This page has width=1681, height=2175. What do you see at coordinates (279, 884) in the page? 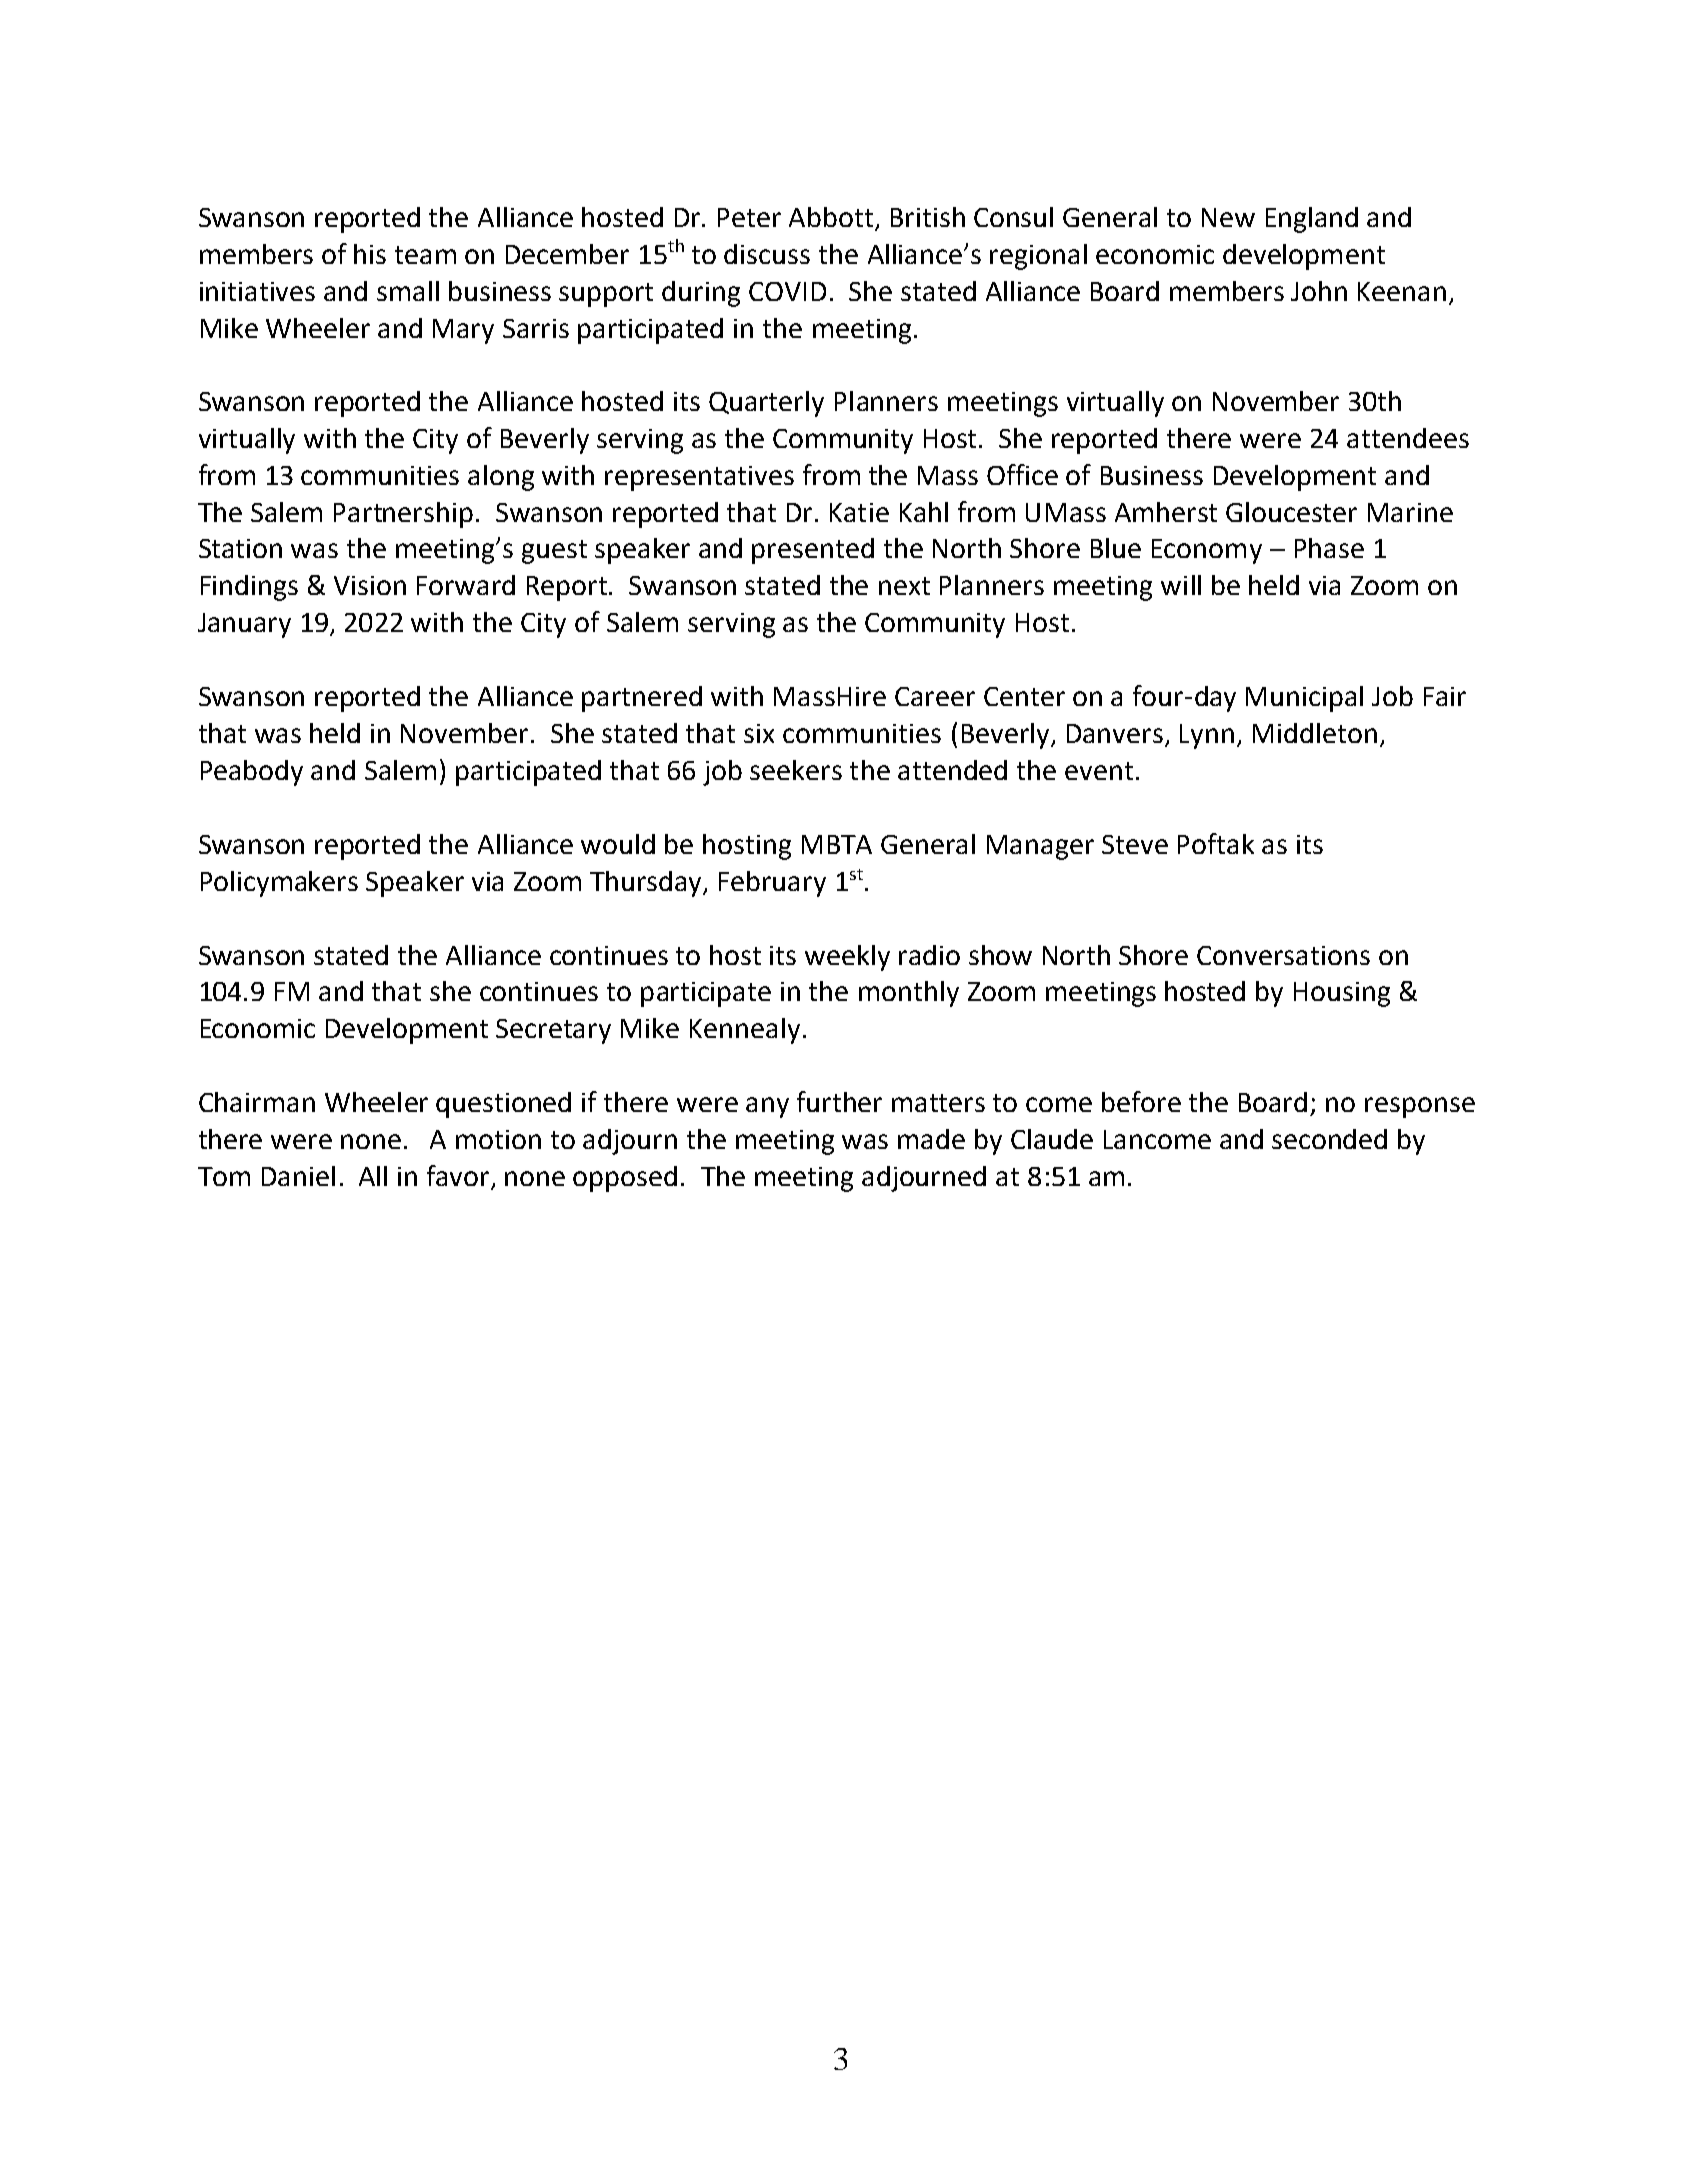
I see `Policymakers` at bounding box center [279, 884].
